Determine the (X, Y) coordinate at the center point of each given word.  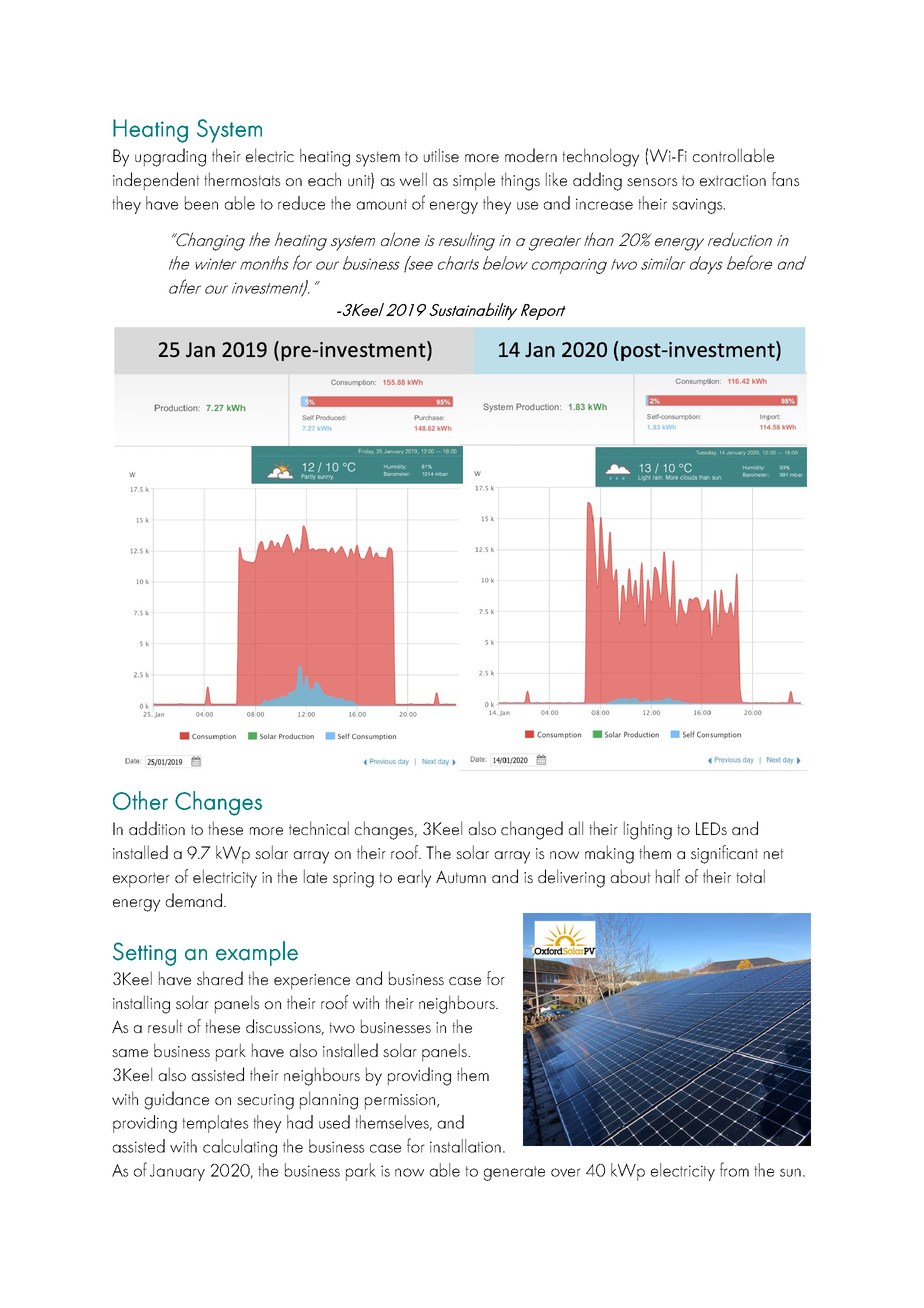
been (201, 203)
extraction (733, 180)
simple (474, 181)
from (734, 1169)
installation (465, 1146)
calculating (240, 1148)
